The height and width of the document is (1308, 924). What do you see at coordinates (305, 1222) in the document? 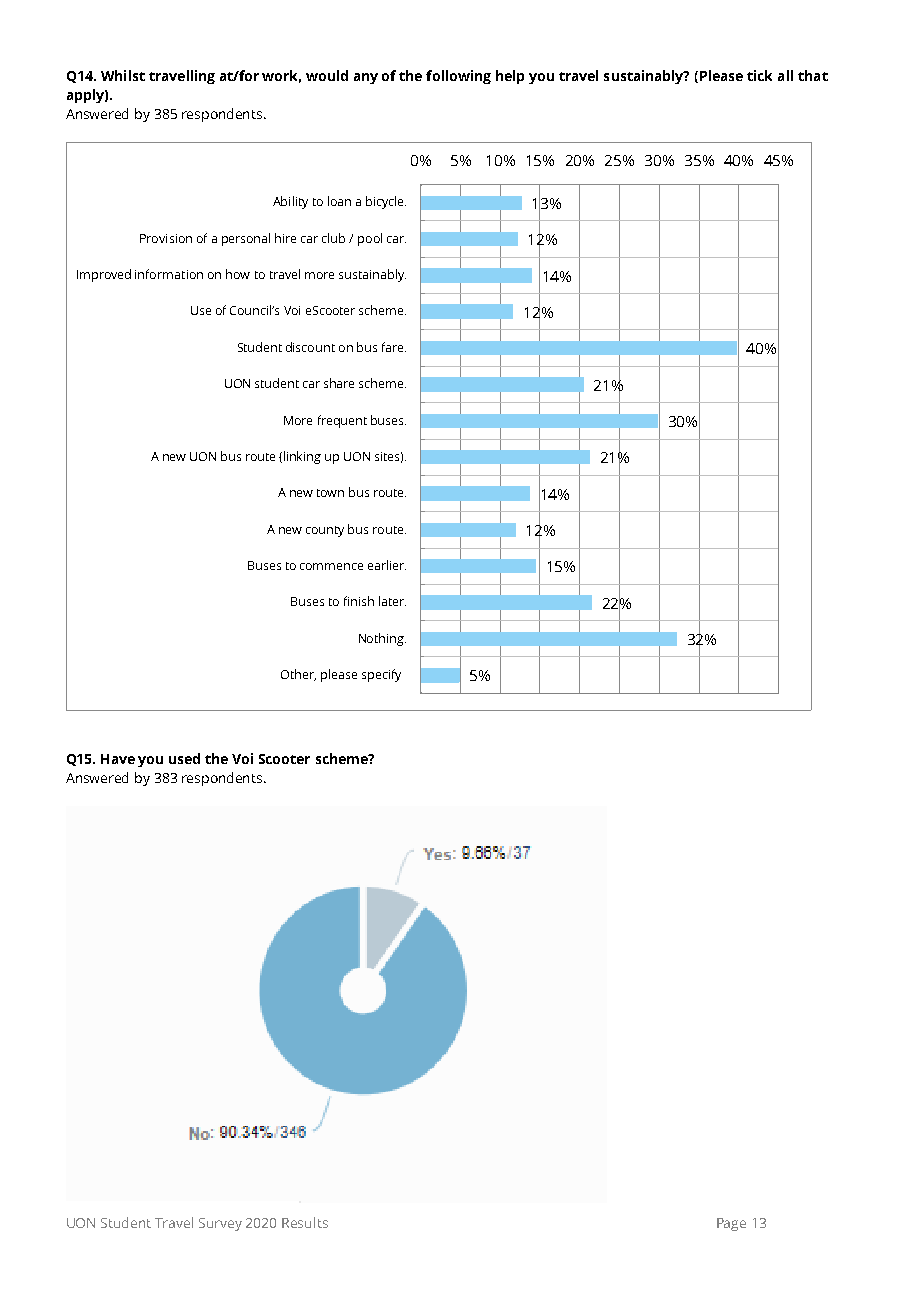
I see `Results` at bounding box center [305, 1222].
